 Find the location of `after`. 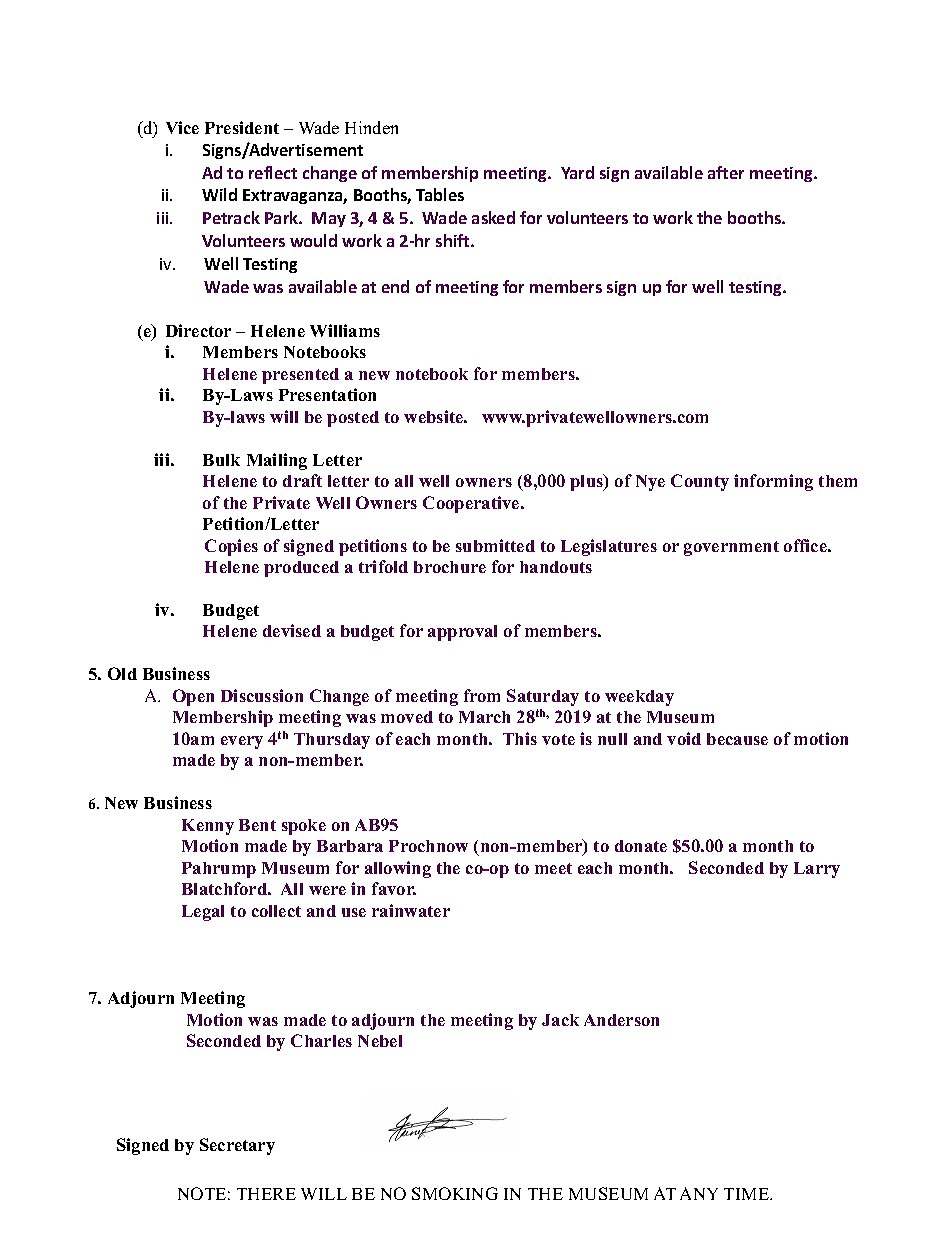

after is located at coordinates (726, 172).
